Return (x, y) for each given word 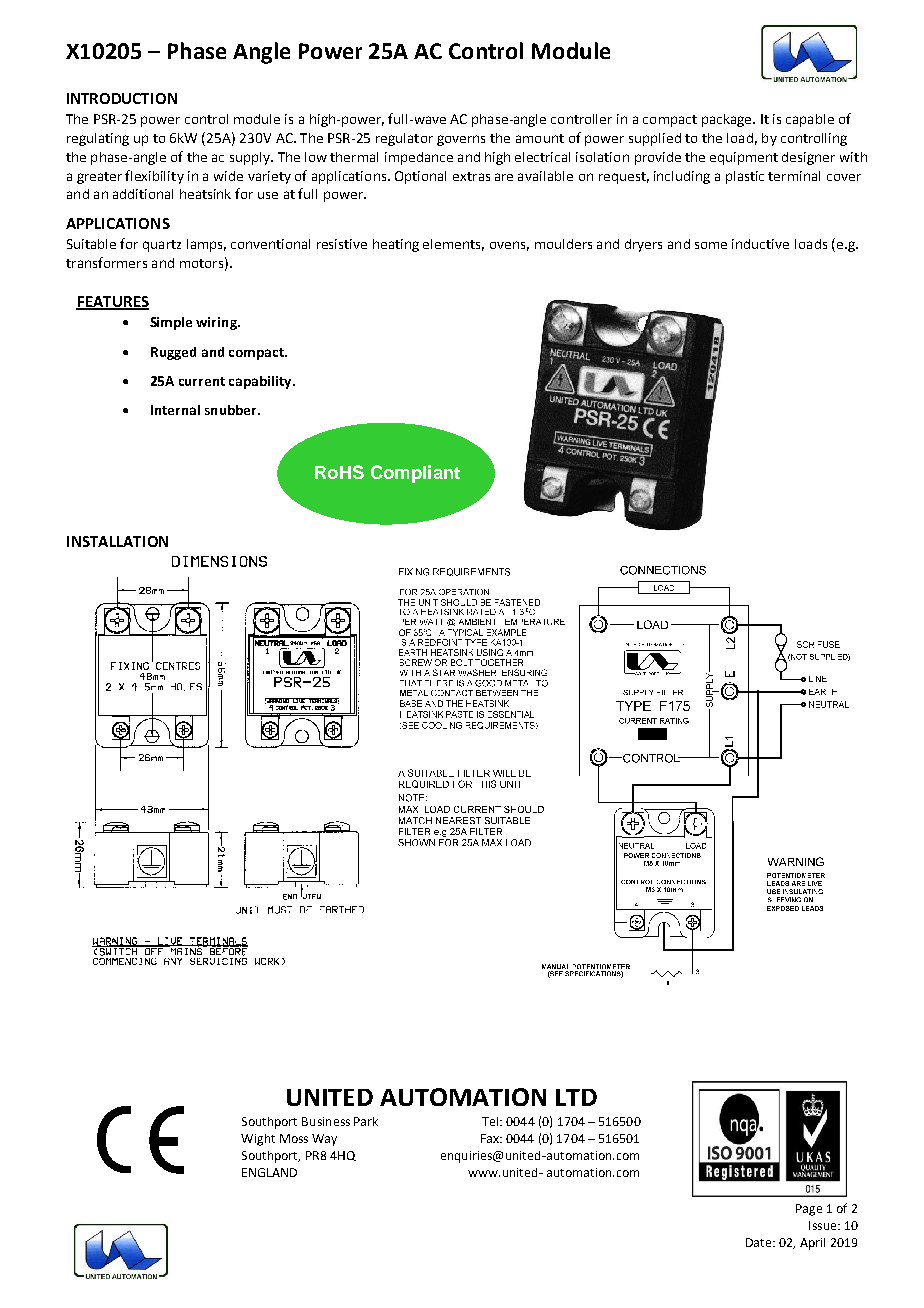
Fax (491, 1138)
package (728, 120)
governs (461, 140)
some (711, 245)
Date (760, 1242)
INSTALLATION (117, 541)
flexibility (154, 177)
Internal (175, 410)
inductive (760, 244)
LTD (576, 1097)
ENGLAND (269, 1172)
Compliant (415, 474)
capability (261, 382)
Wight (258, 1140)
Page (809, 1210)
